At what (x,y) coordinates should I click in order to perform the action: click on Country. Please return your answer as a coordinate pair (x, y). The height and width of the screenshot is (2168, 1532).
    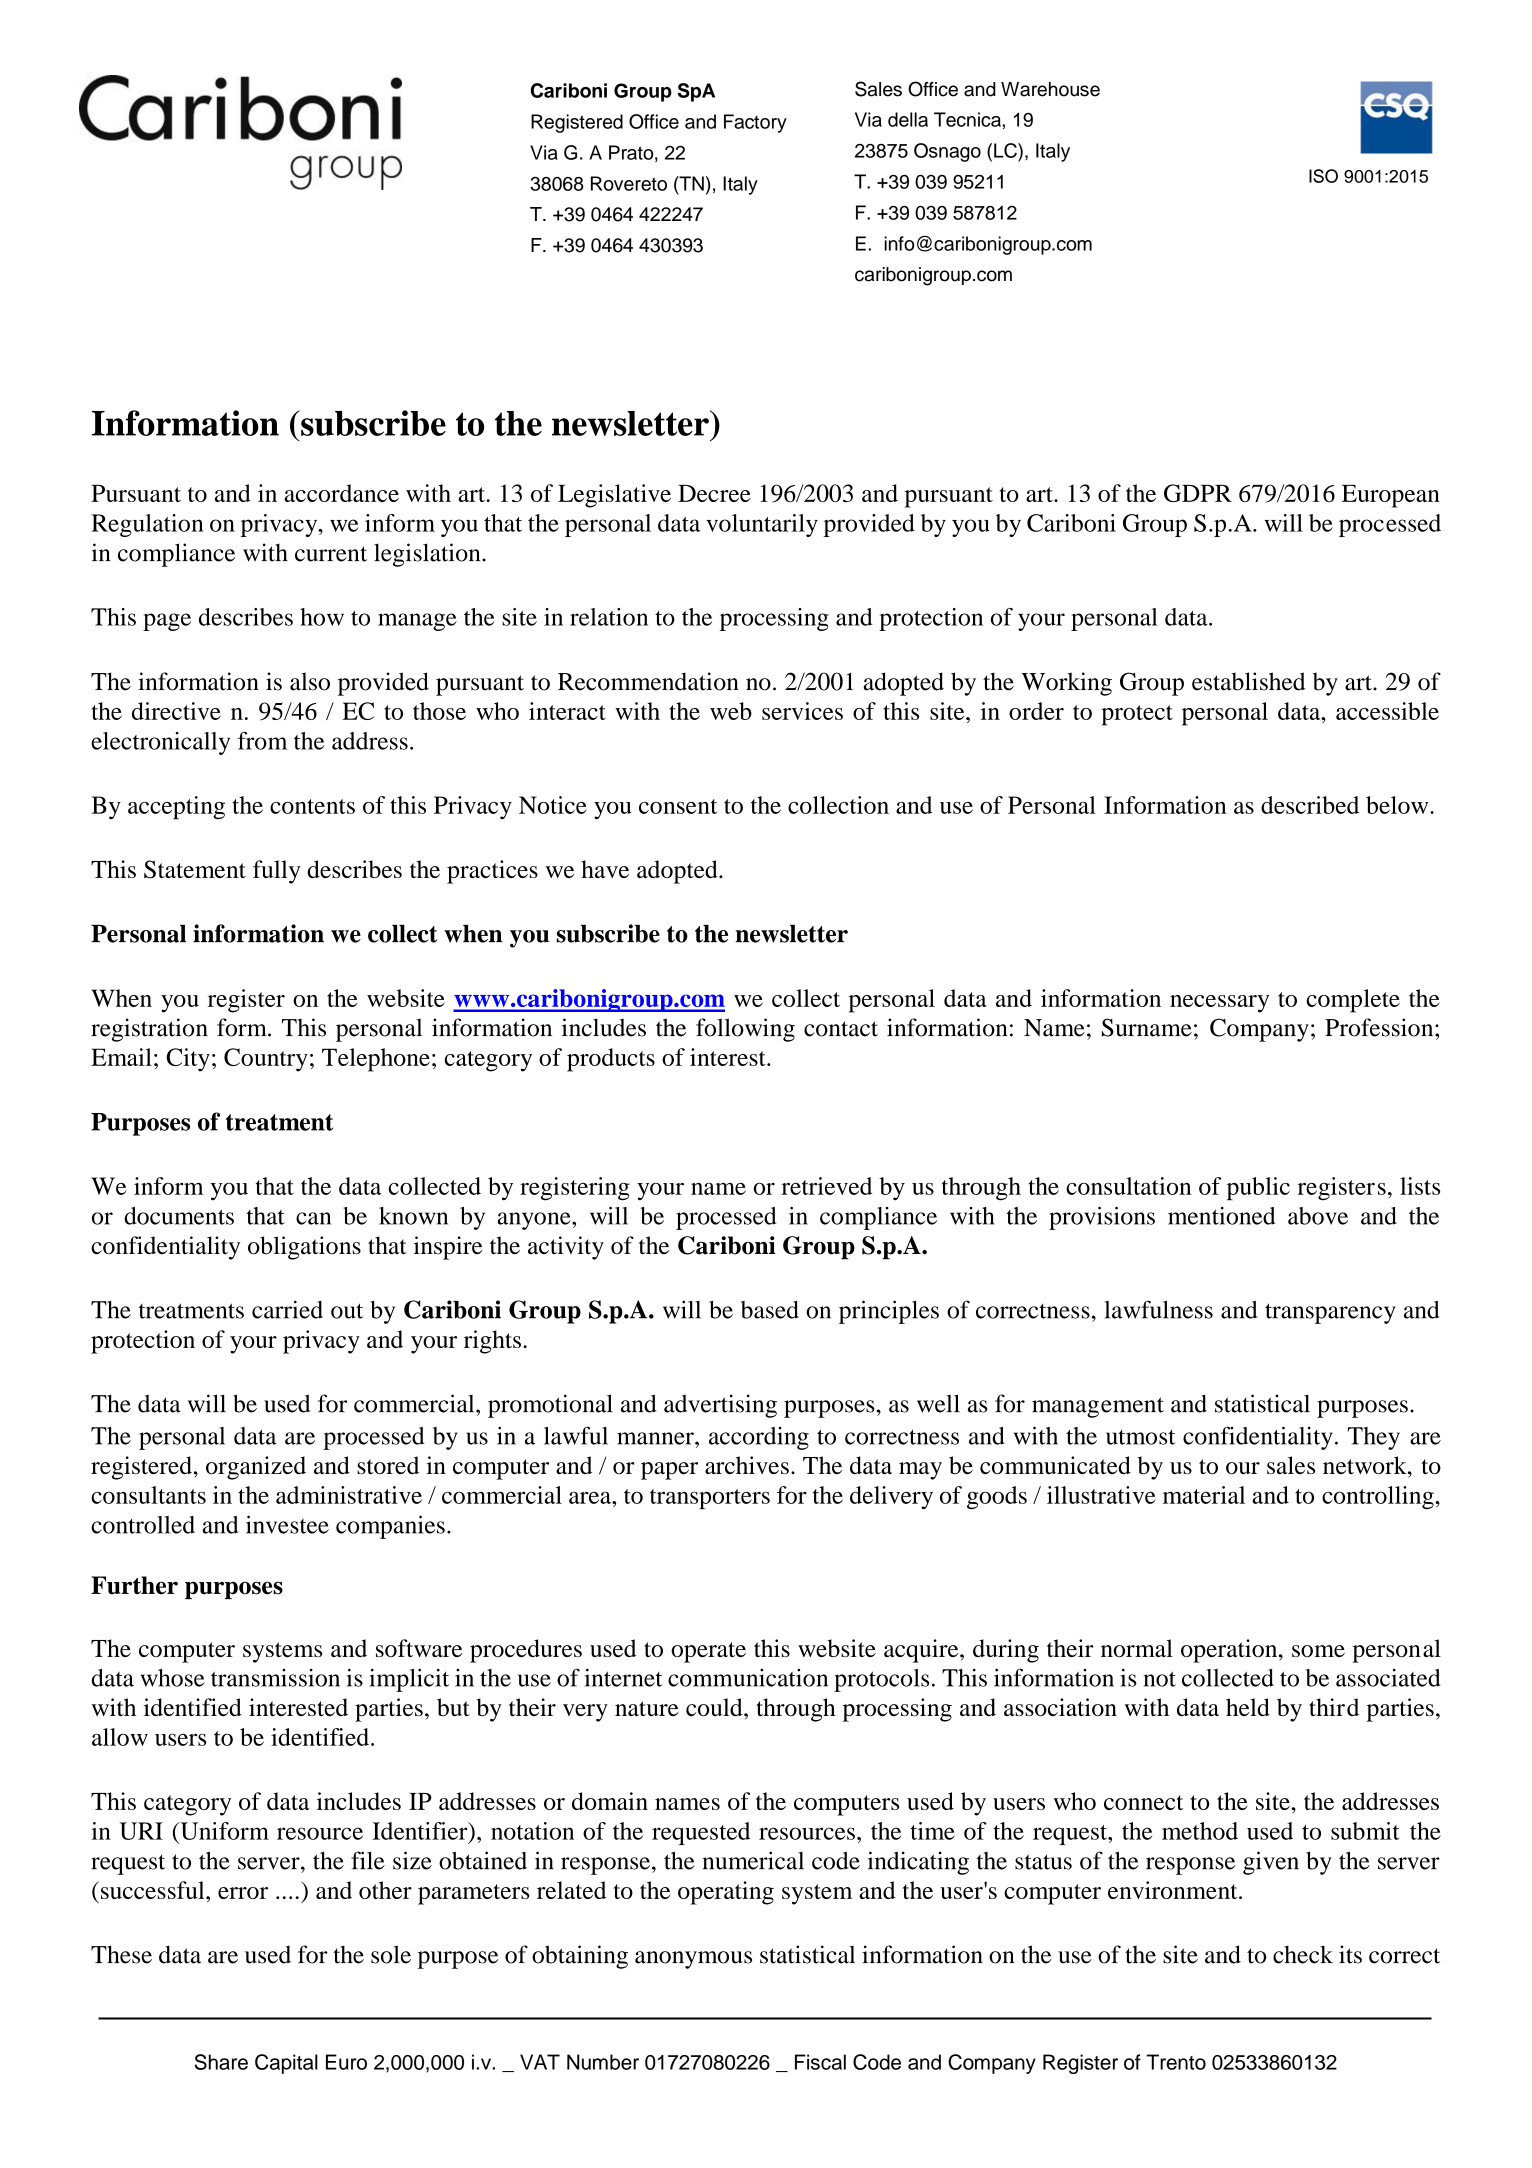
    Looking at the image, I should click on (266, 1060).
